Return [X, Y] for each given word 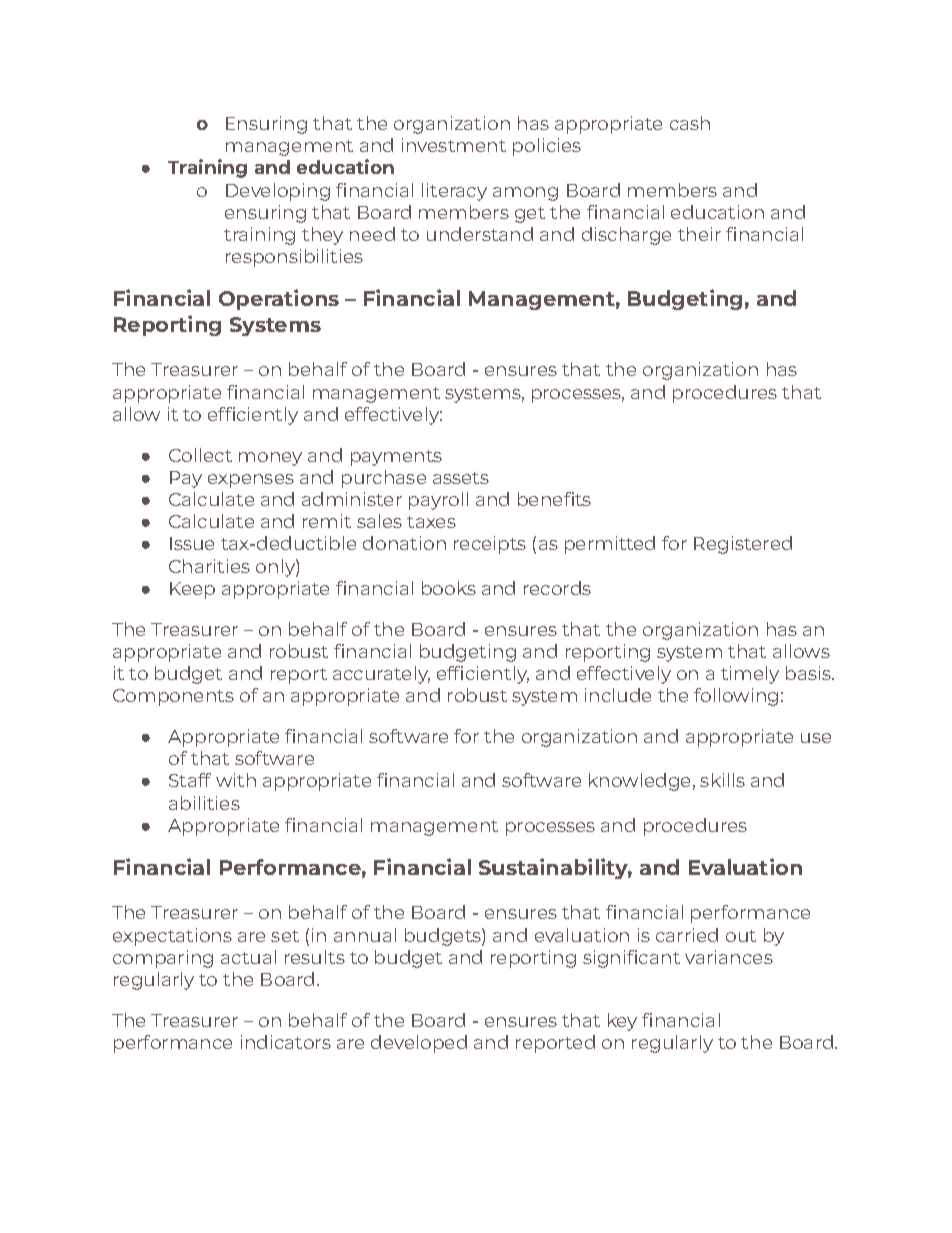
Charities [209, 566]
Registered [743, 545]
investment [454, 145]
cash [690, 123]
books [449, 588]
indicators [286, 1042]
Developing [278, 192]
